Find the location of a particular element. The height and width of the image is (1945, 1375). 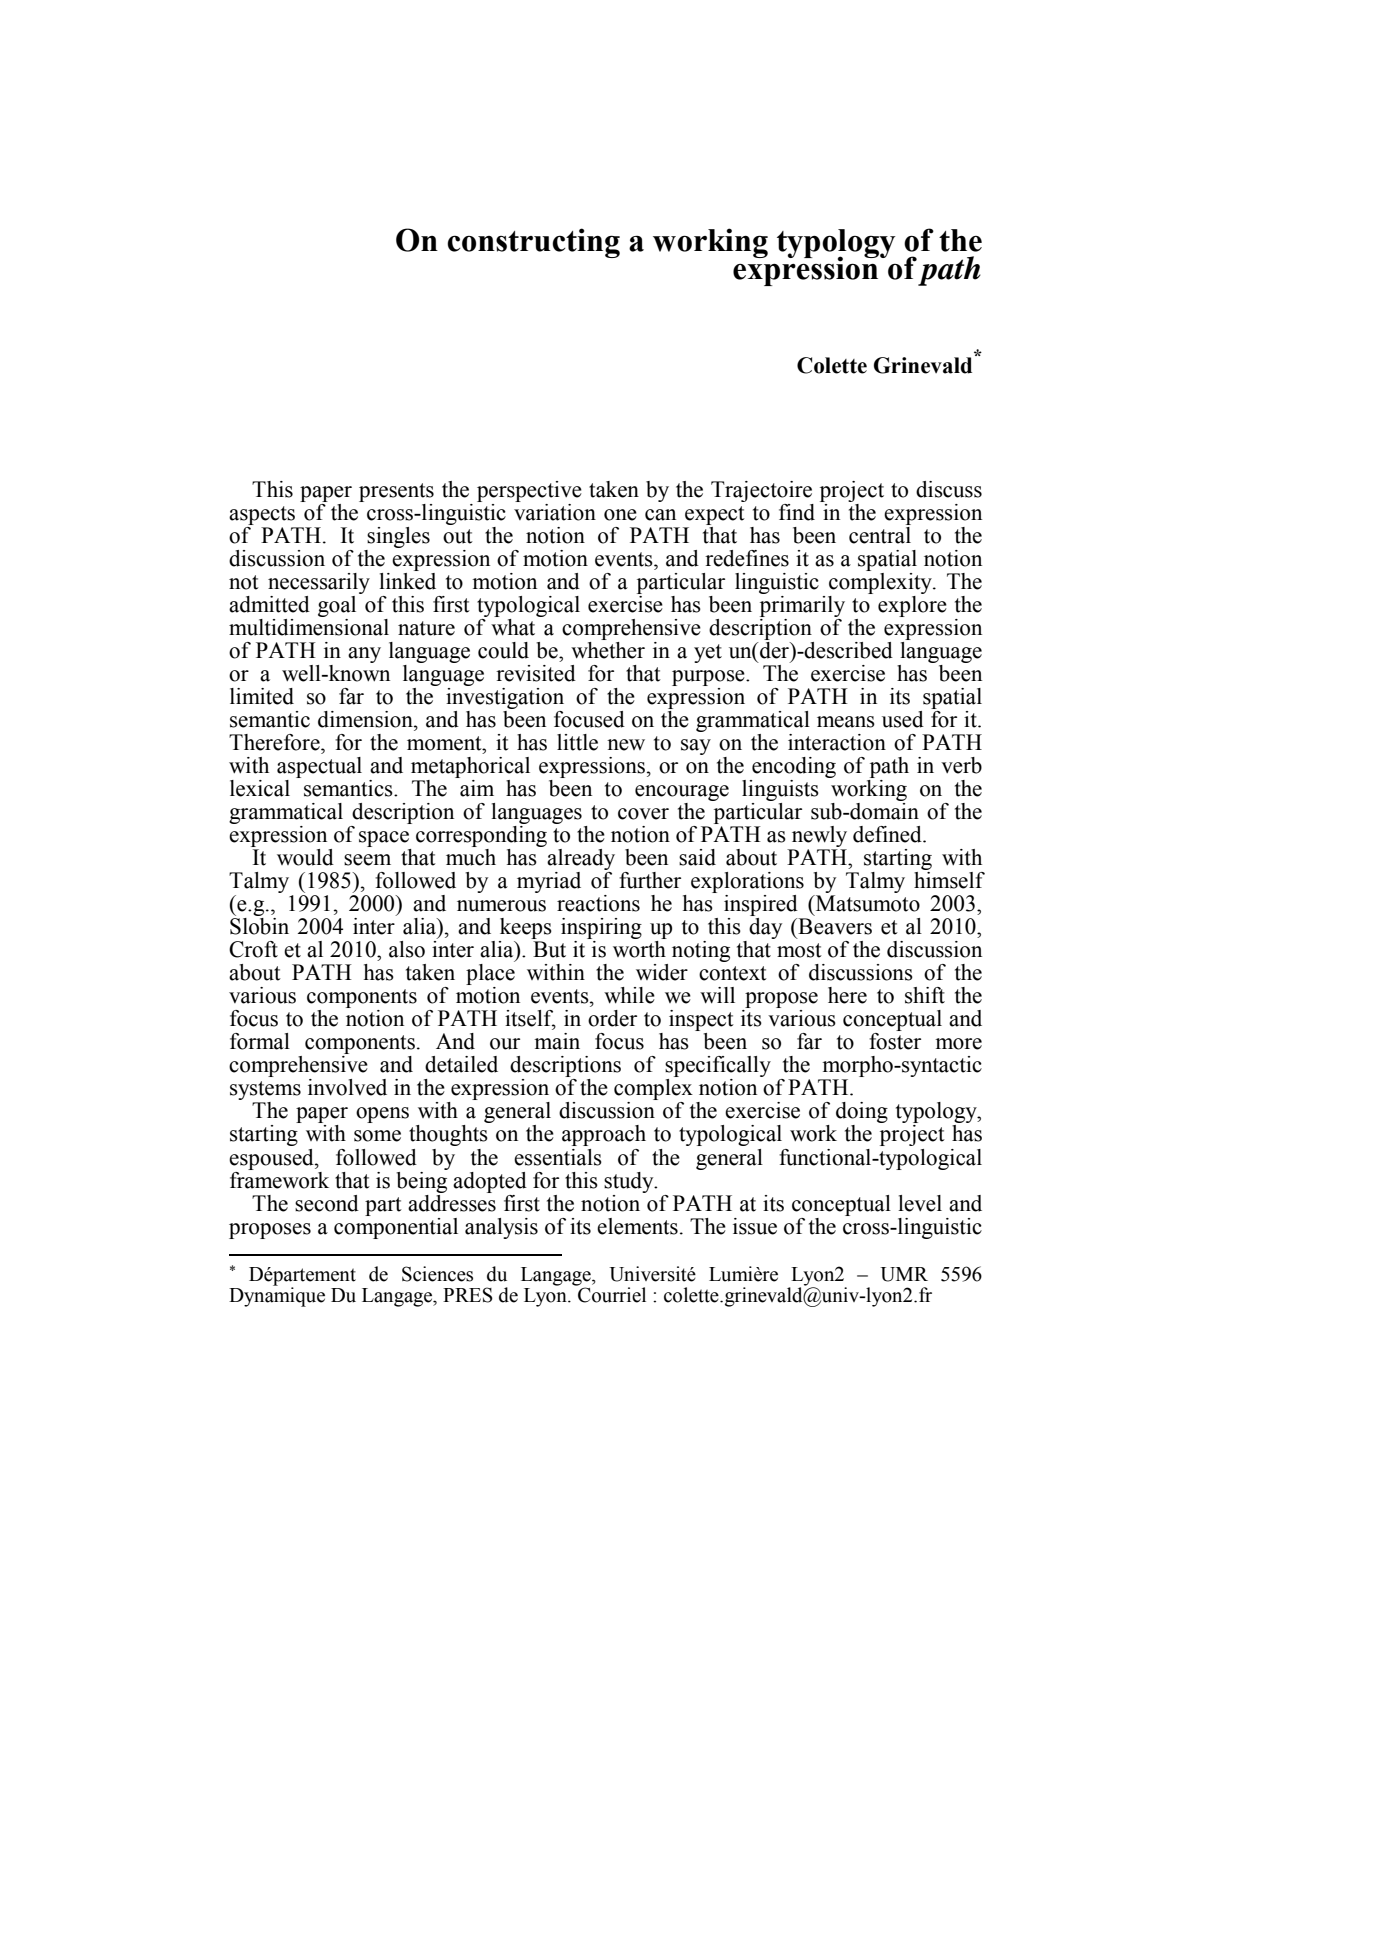

perspective is located at coordinates (529, 493).
